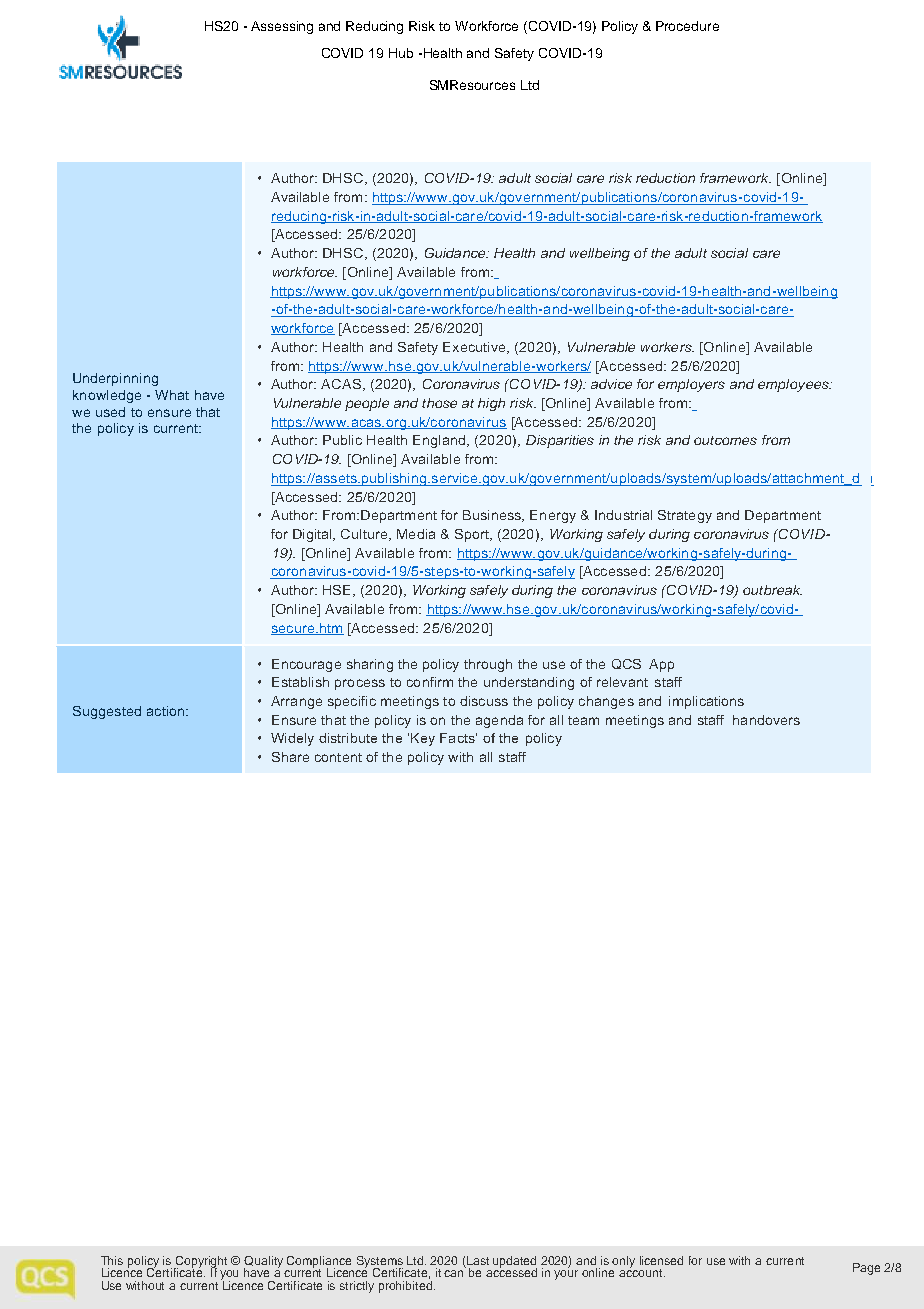 The height and width of the document is (1309, 924). Describe the element at coordinates (282, 27) in the document. I see `Assessing` at that location.
